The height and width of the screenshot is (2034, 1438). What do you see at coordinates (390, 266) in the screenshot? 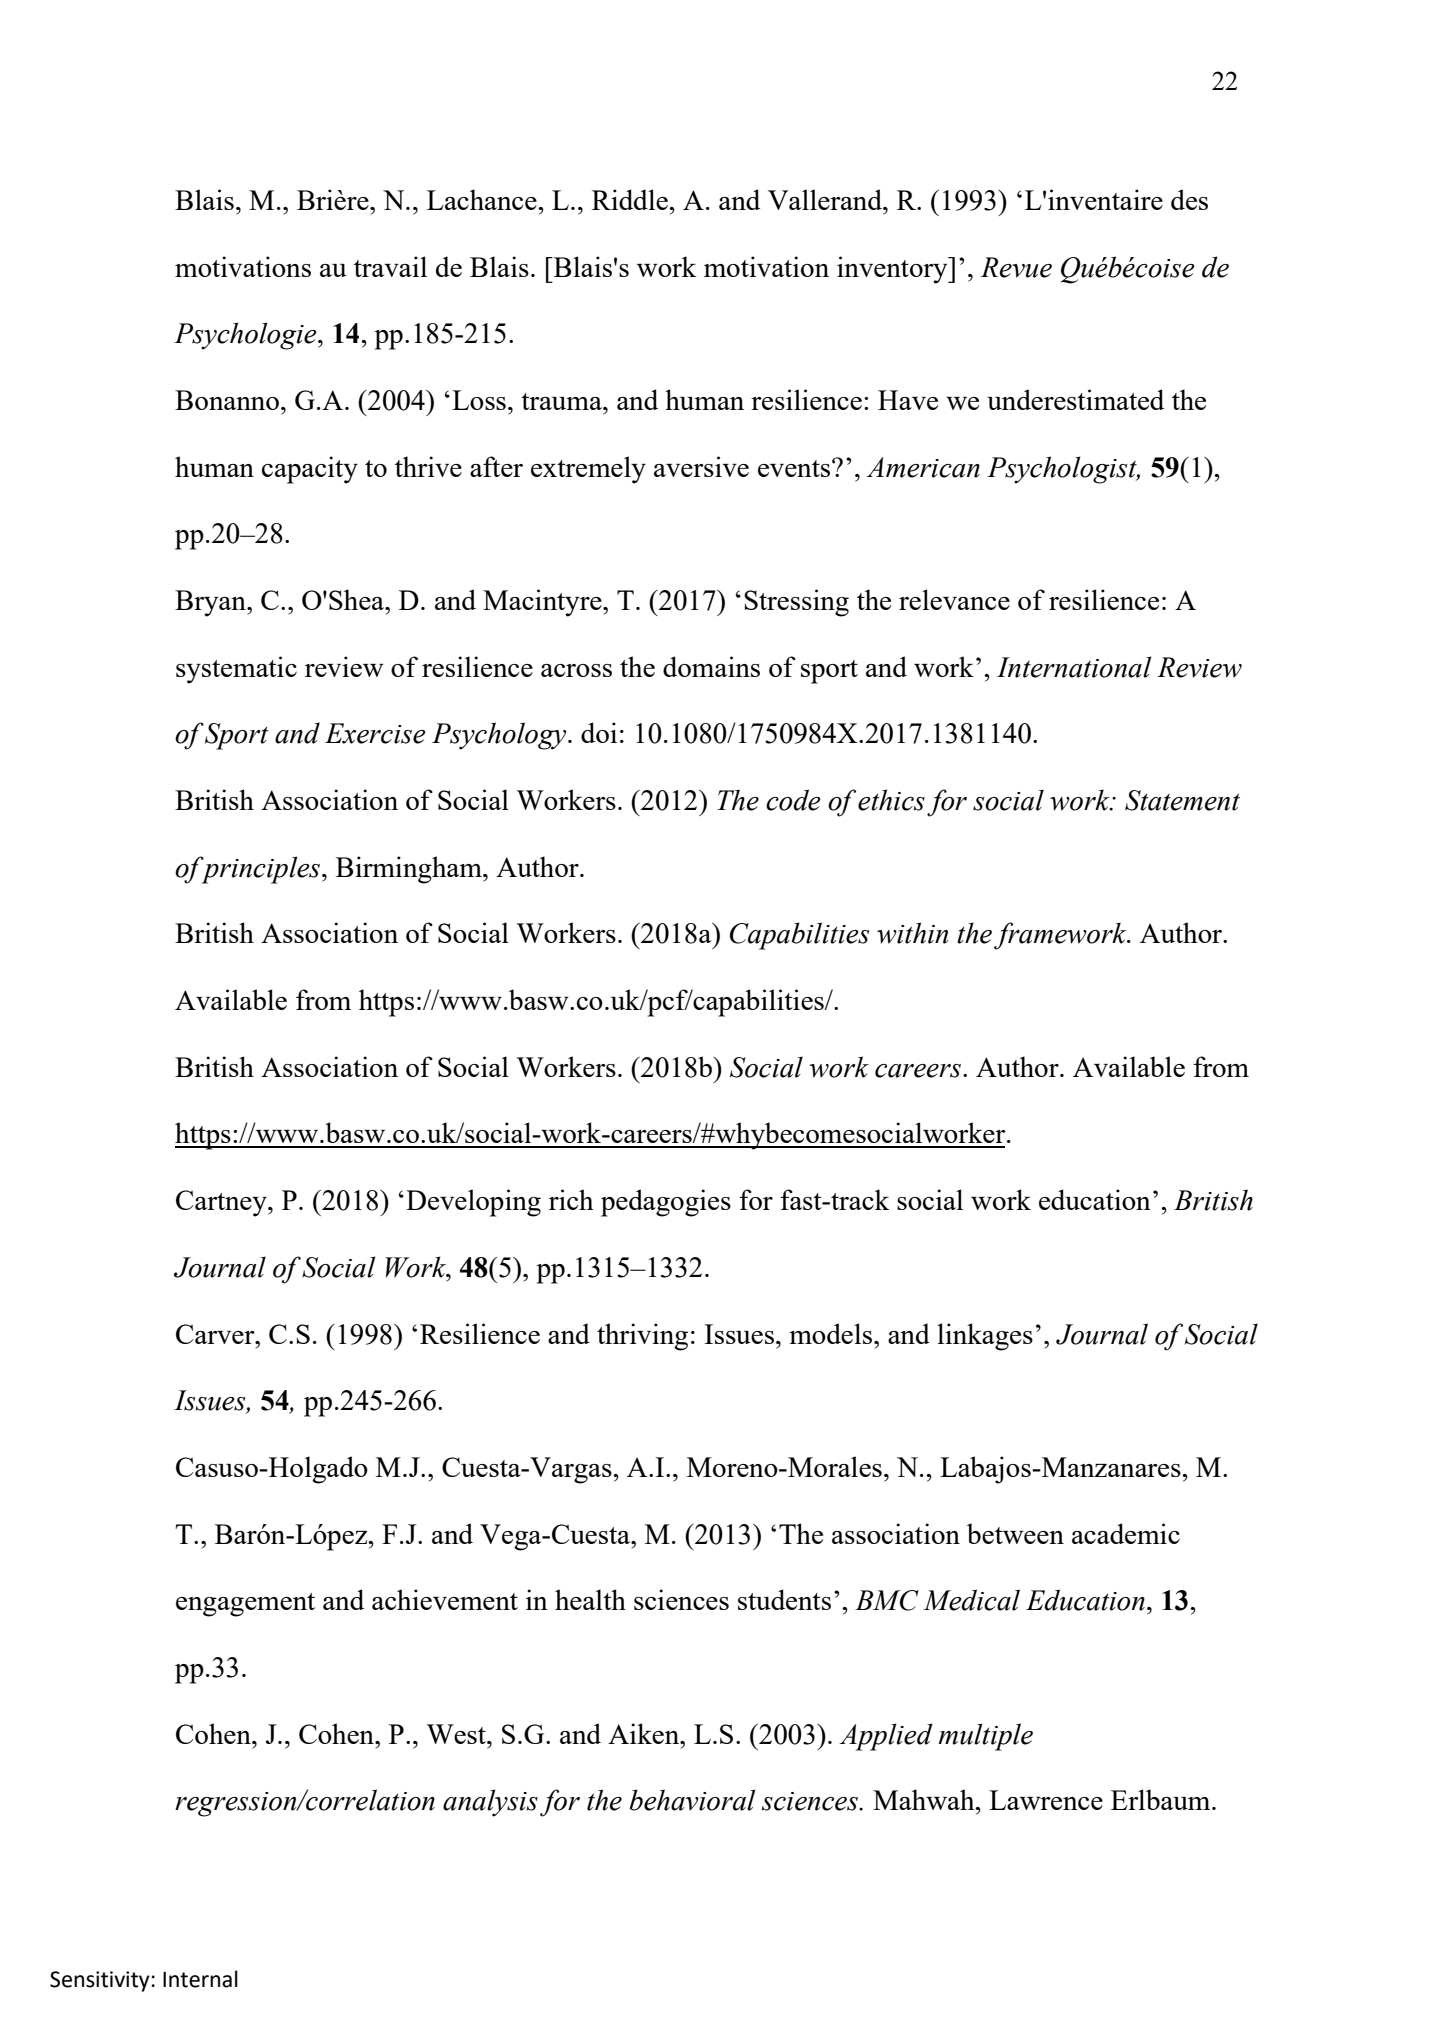
I see `travail` at bounding box center [390, 266].
